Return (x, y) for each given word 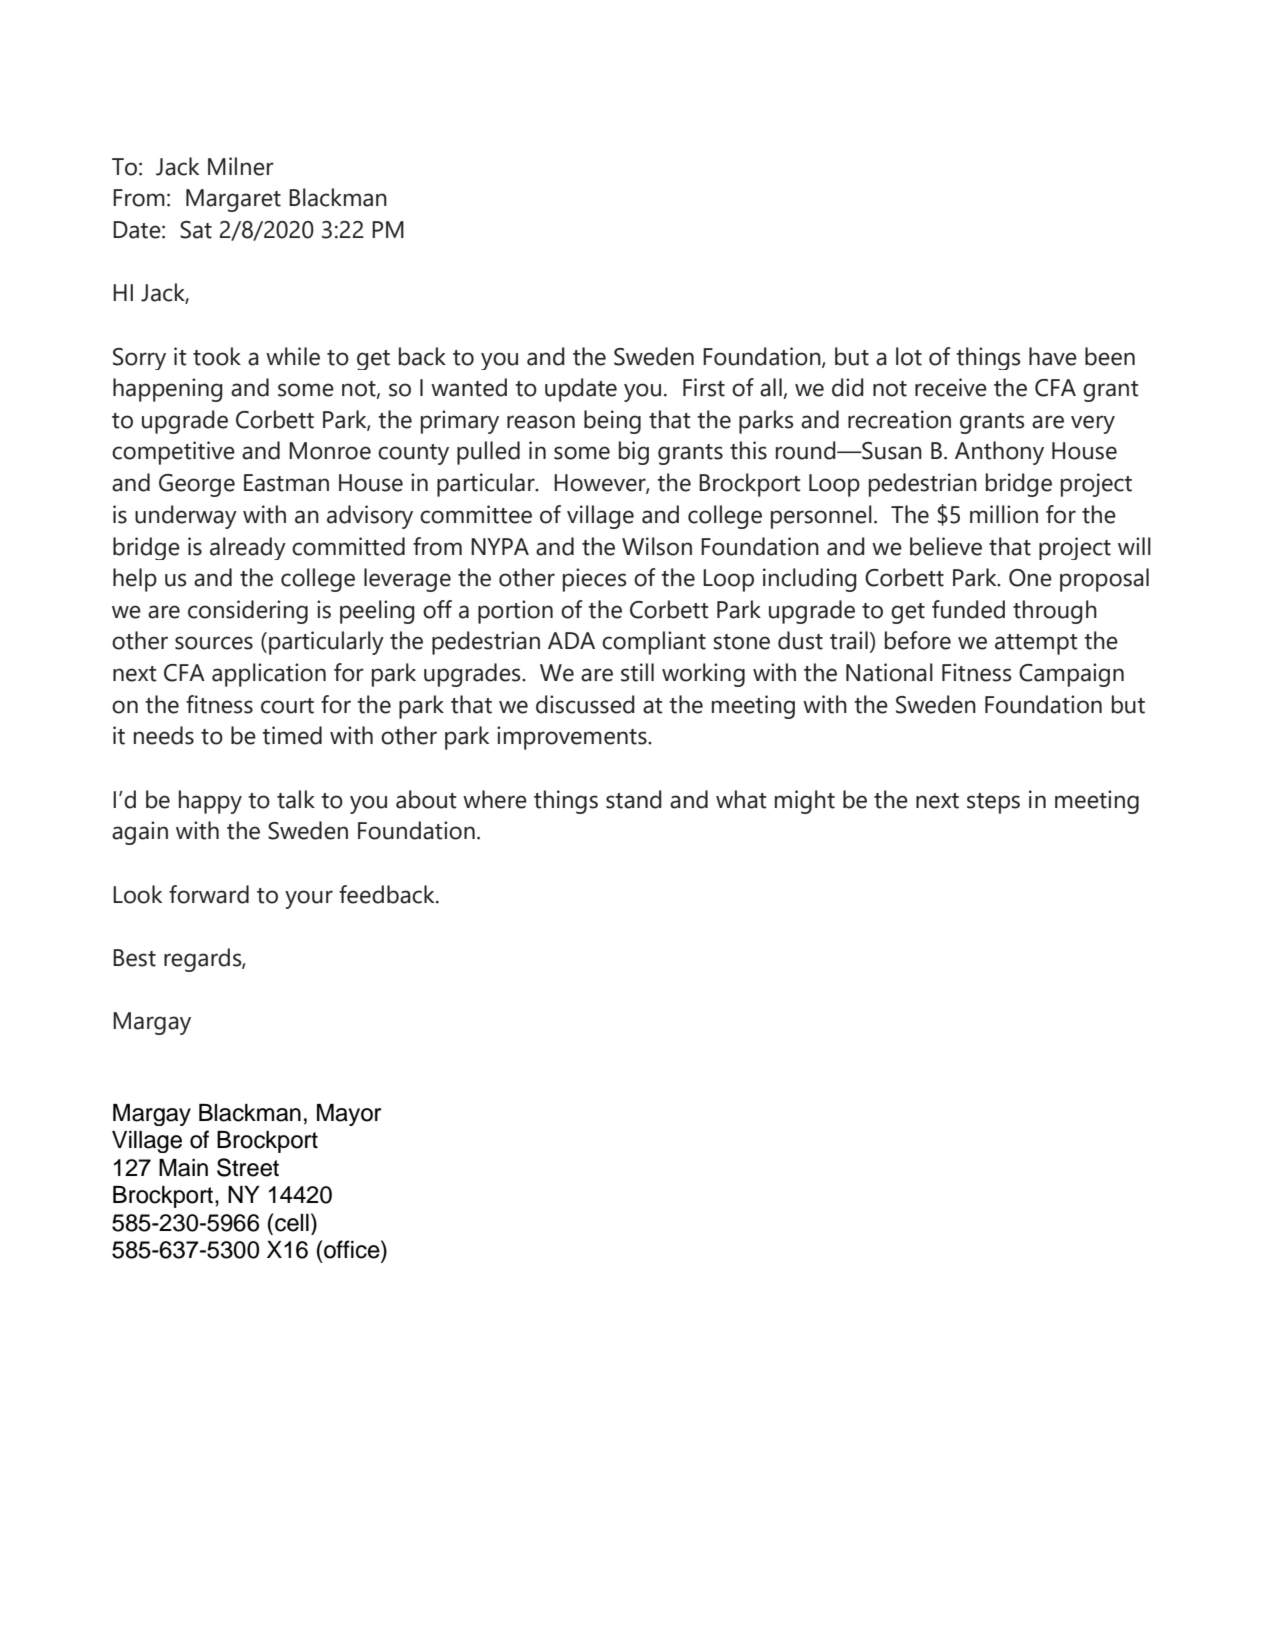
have (1053, 356)
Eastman (286, 483)
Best (134, 958)
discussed (585, 704)
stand (634, 799)
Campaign (1071, 675)
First (704, 387)
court (287, 706)
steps (993, 803)
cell (292, 1223)
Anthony (999, 453)
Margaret (233, 200)
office (353, 1249)
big (634, 453)
